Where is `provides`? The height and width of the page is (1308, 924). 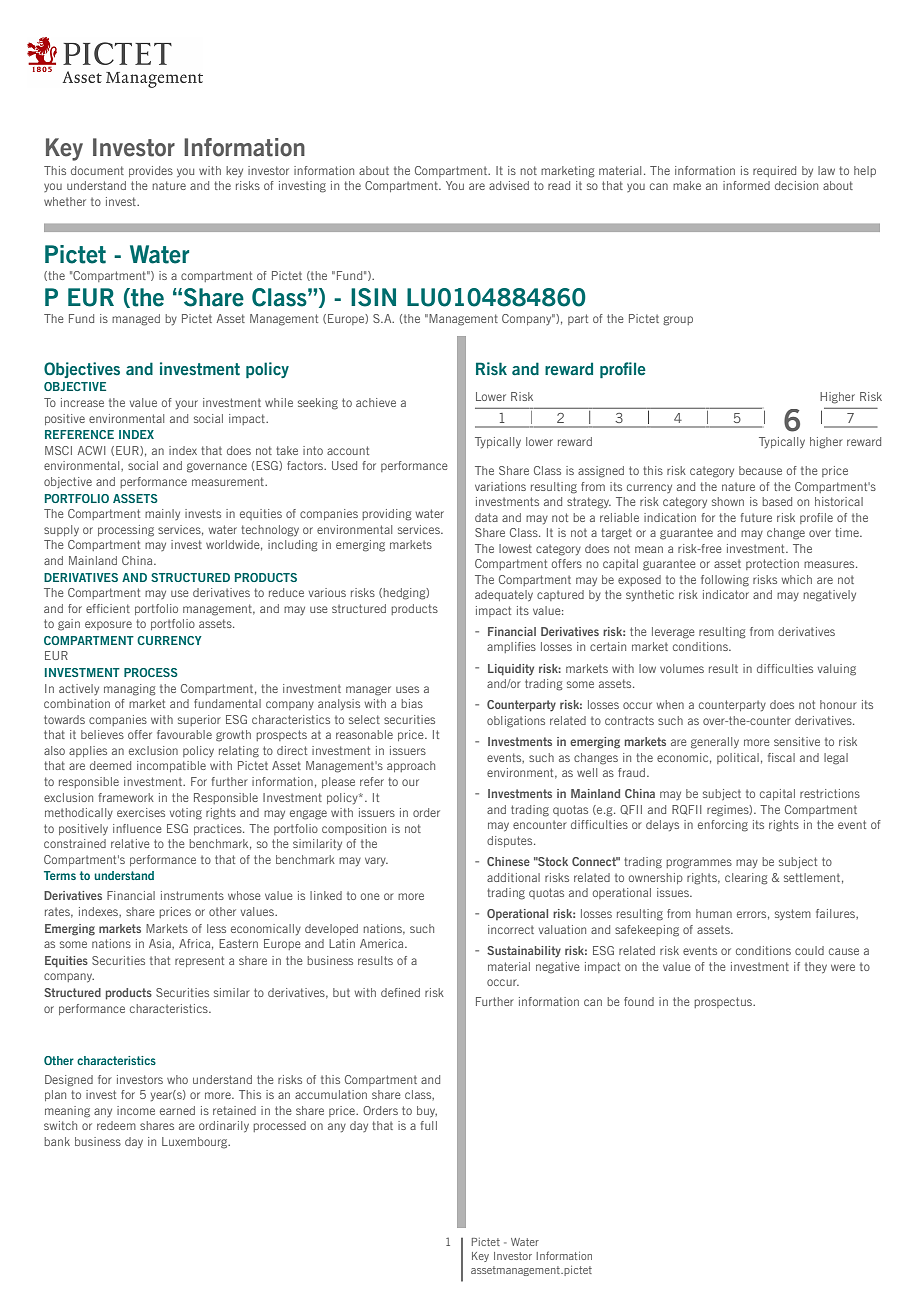
provides is located at coordinates (151, 171).
